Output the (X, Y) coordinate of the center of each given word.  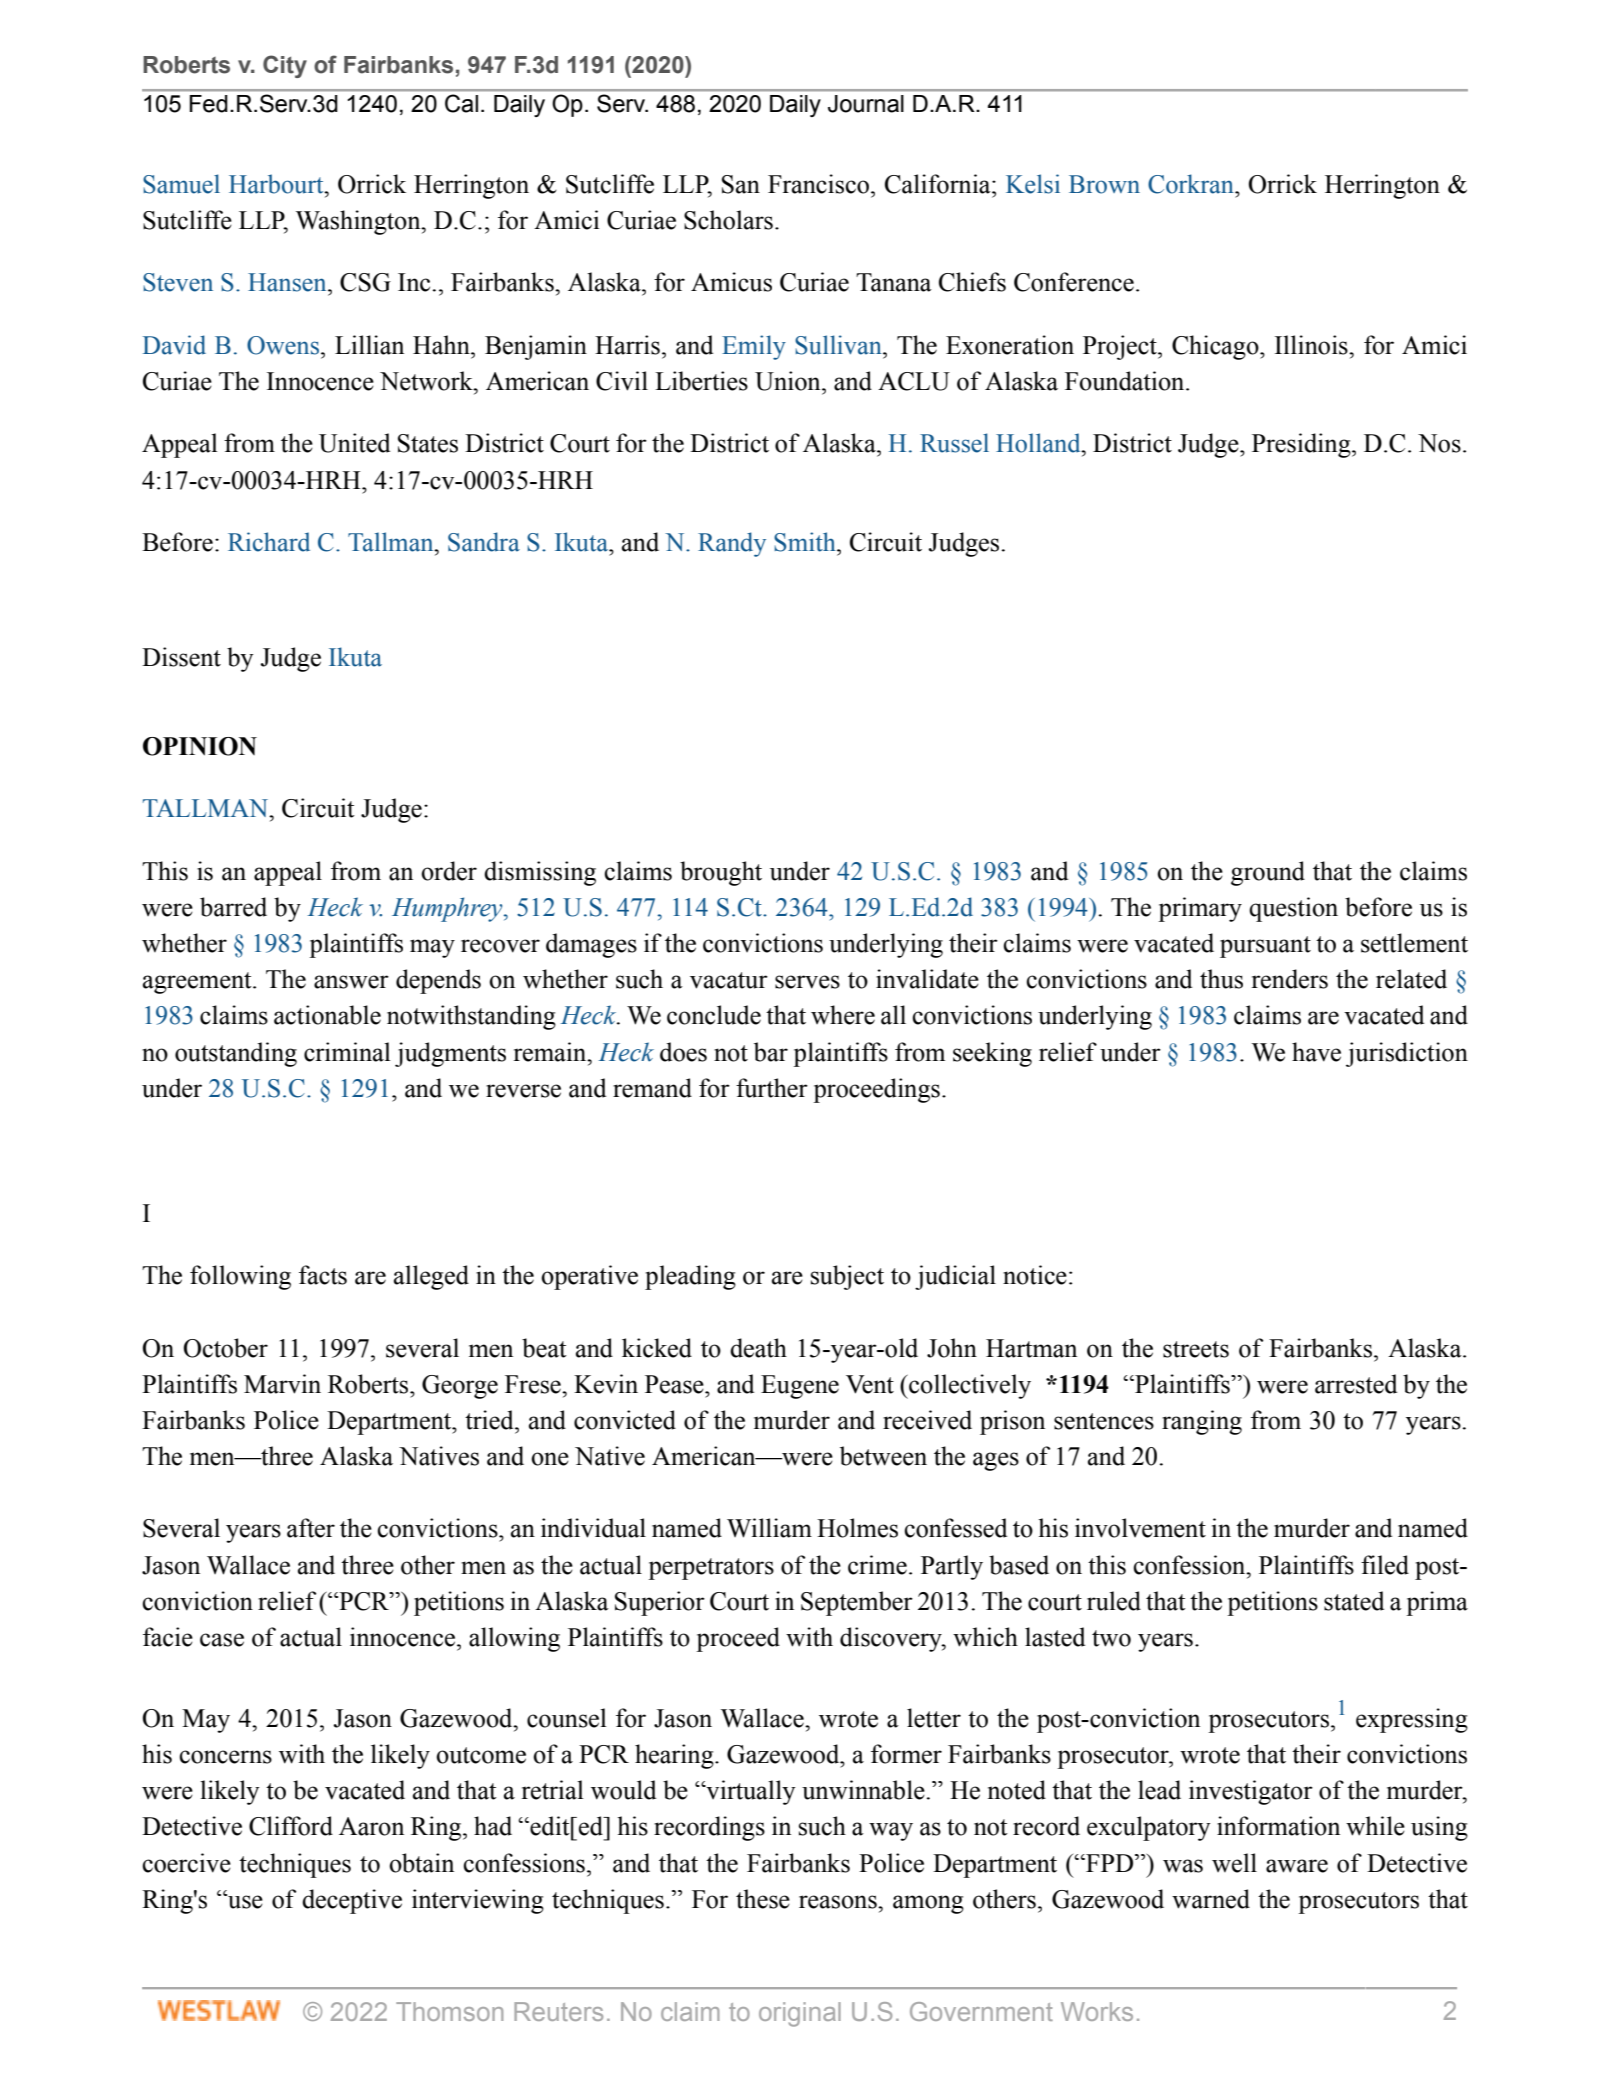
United (354, 443)
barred (233, 907)
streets (1196, 1349)
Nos (1439, 443)
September (857, 1603)
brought (721, 873)
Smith (806, 542)
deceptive (352, 1901)
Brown (1104, 184)
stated (1354, 1601)
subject (847, 1277)
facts (323, 1275)
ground (1268, 873)
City (285, 66)
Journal (866, 104)
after (311, 1528)
